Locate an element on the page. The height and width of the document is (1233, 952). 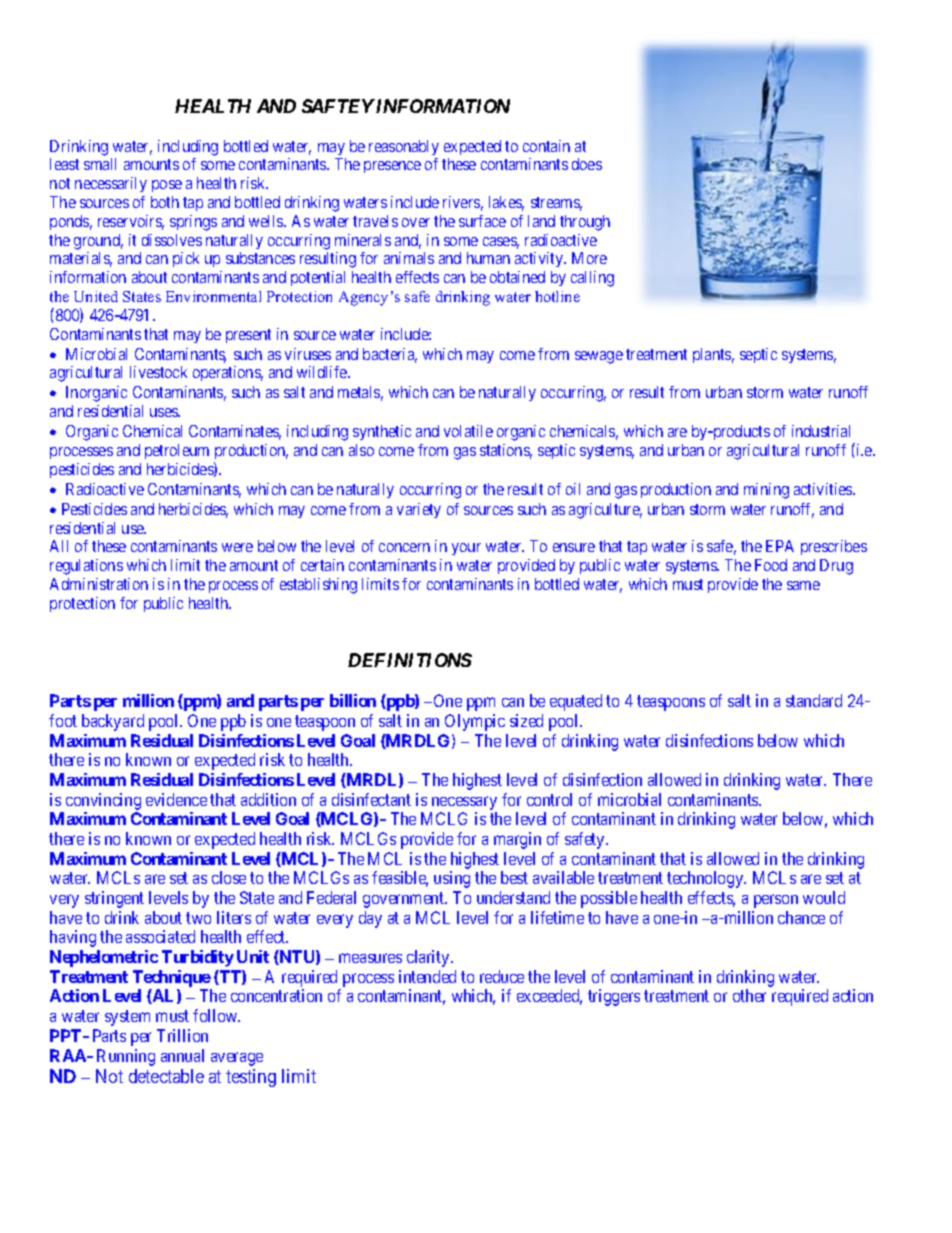
your is located at coordinates (466, 549).
